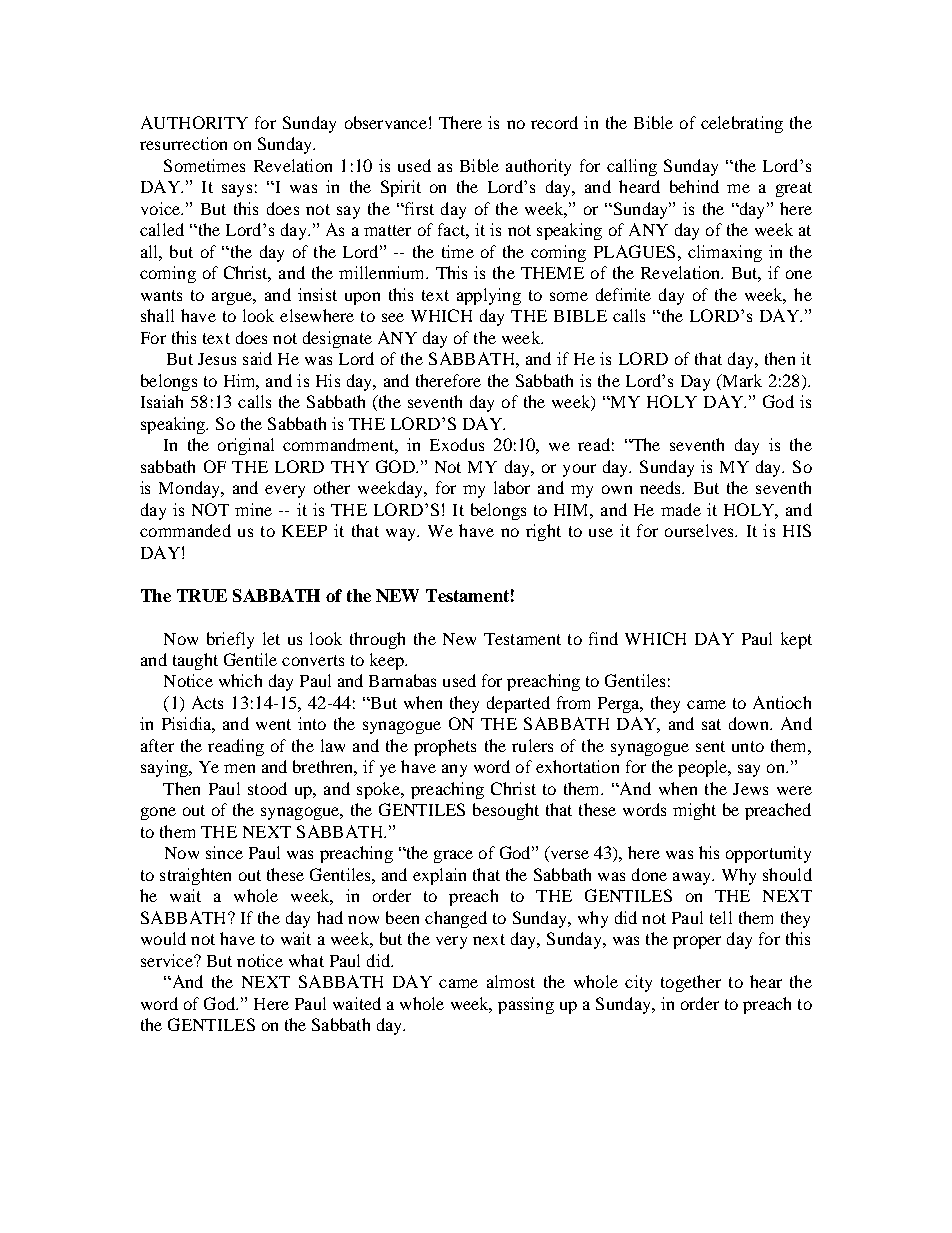 The width and height of the screenshot is (952, 1233). What do you see at coordinates (742, 124) in the screenshot?
I see `celebrating` at bounding box center [742, 124].
